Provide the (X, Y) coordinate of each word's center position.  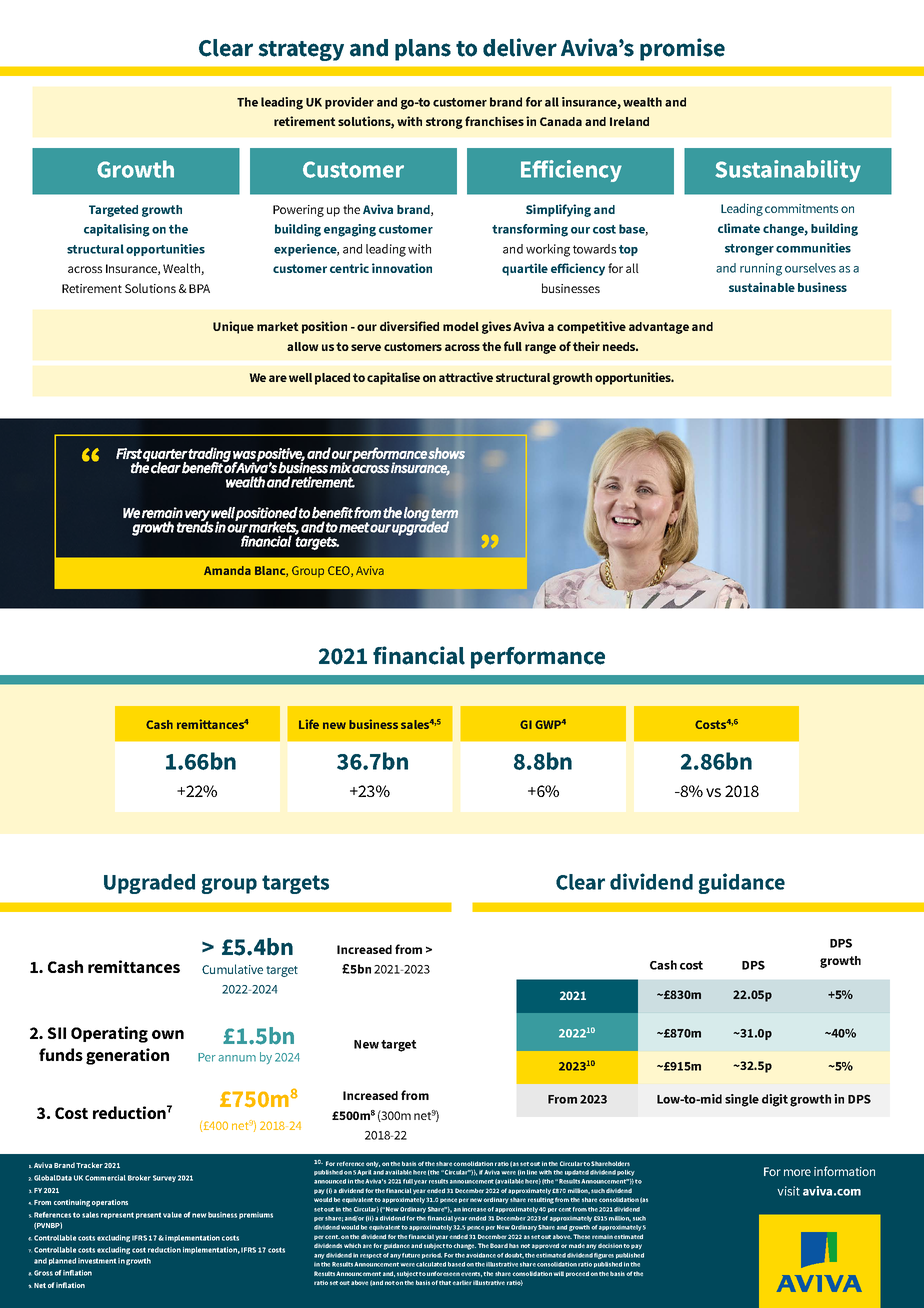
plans (423, 50)
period (432, 1256)
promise (682, 49)
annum (237, 1058)
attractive (466, 377)
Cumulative (232, 969)
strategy (301, 51)
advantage (659, 328)
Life (309, 724)
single (742, 1100)
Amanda (227, 570)
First (129, 453)
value (172, 1215)
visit (788, 1191)
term (444, 513)
